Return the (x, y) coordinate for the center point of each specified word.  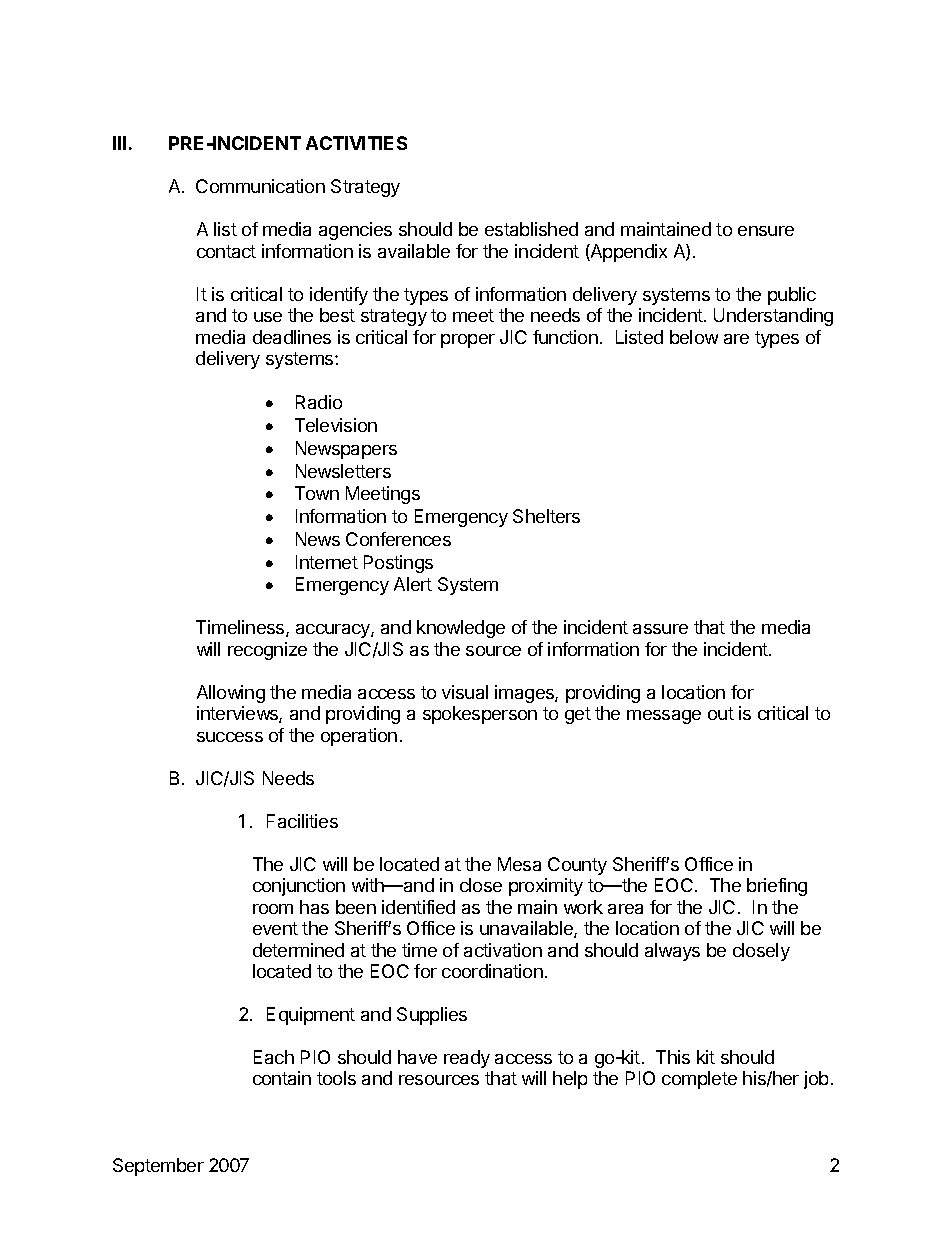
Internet (327, 562)
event (275, 928)
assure (660, 629)
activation (503, 950)
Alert (413, 584)
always (672, 952)
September (158, 1167)
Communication (260, 186)
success (230, 737)
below (694, 337)
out (721, 713)
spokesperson (480, 715)
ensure (766, 231)
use (268, 317)
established (531, 229)
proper (468, 341)
